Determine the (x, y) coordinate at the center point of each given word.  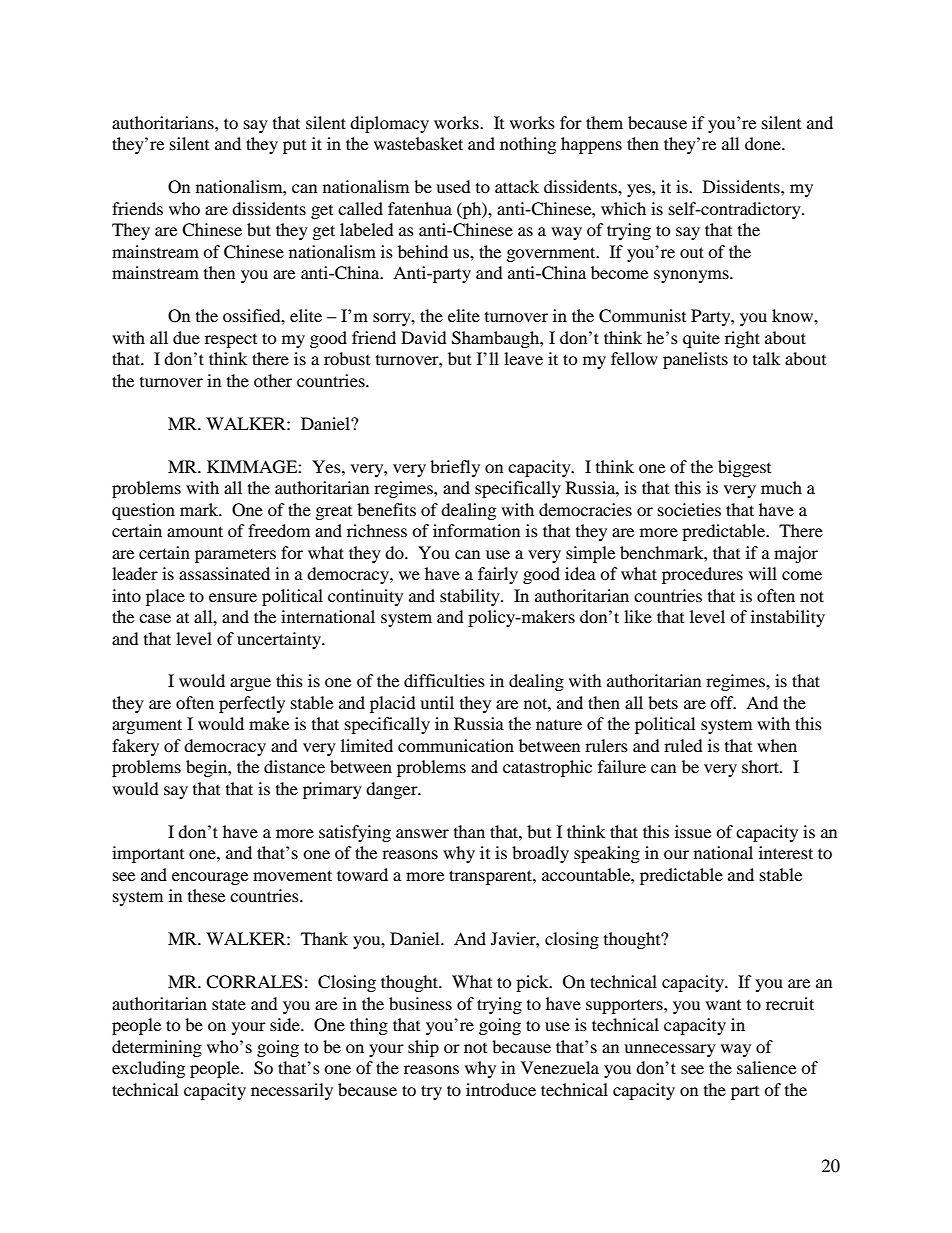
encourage (210, 878)
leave (523, 358)
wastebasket (418, 143)
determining (157, 1048)
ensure (233, 597)
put (294, 147)
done (764, 143)
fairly (498, 575)
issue (693, 831)
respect (231, 341)
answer (422, 833)
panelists (695, 360)
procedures (702, 575)
